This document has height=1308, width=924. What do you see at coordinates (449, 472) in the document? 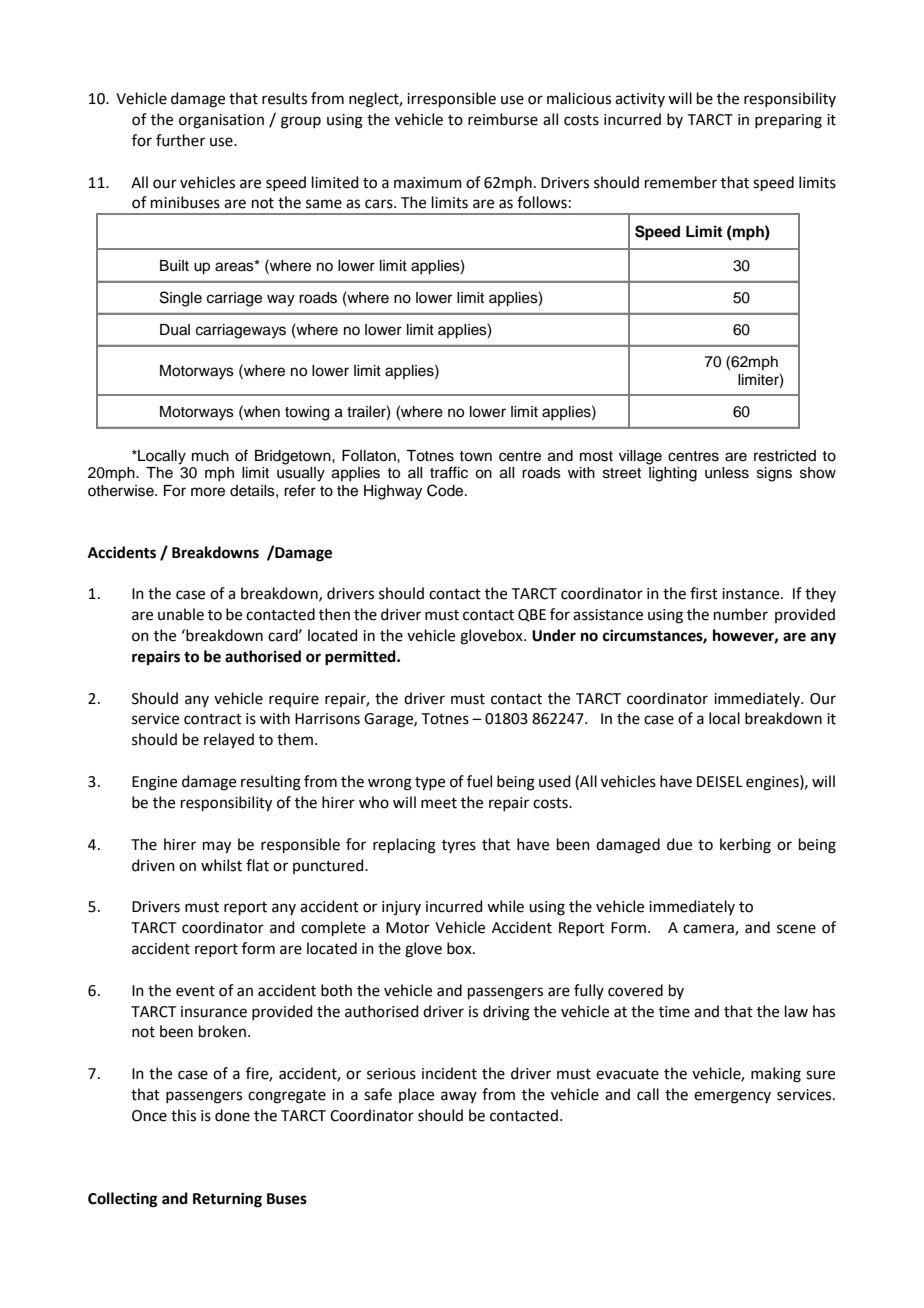
I see `traffic` at bounding box center [449, 472].
